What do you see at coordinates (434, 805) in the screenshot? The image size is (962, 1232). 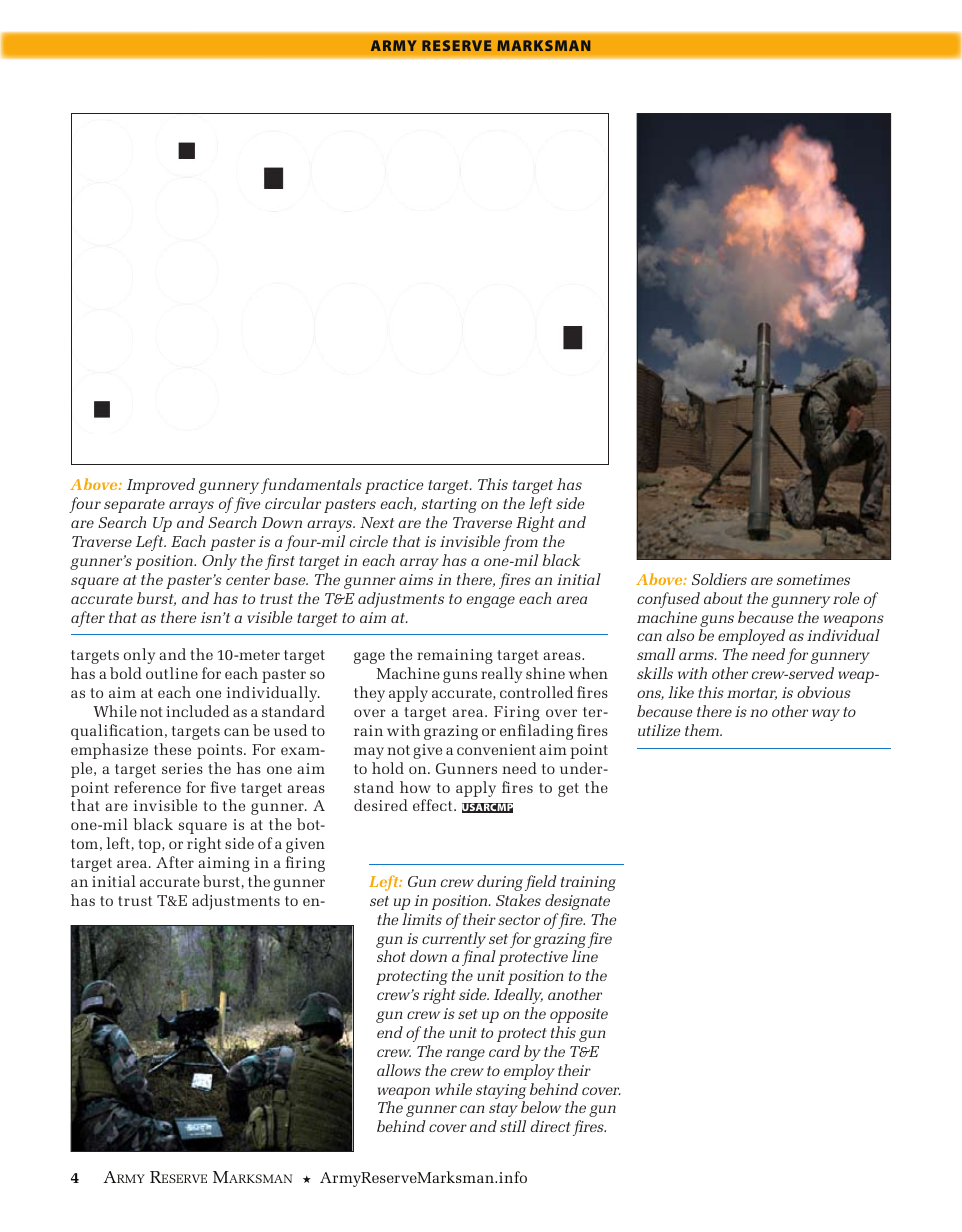 I see `effect` at bounding box center [434, 805].
